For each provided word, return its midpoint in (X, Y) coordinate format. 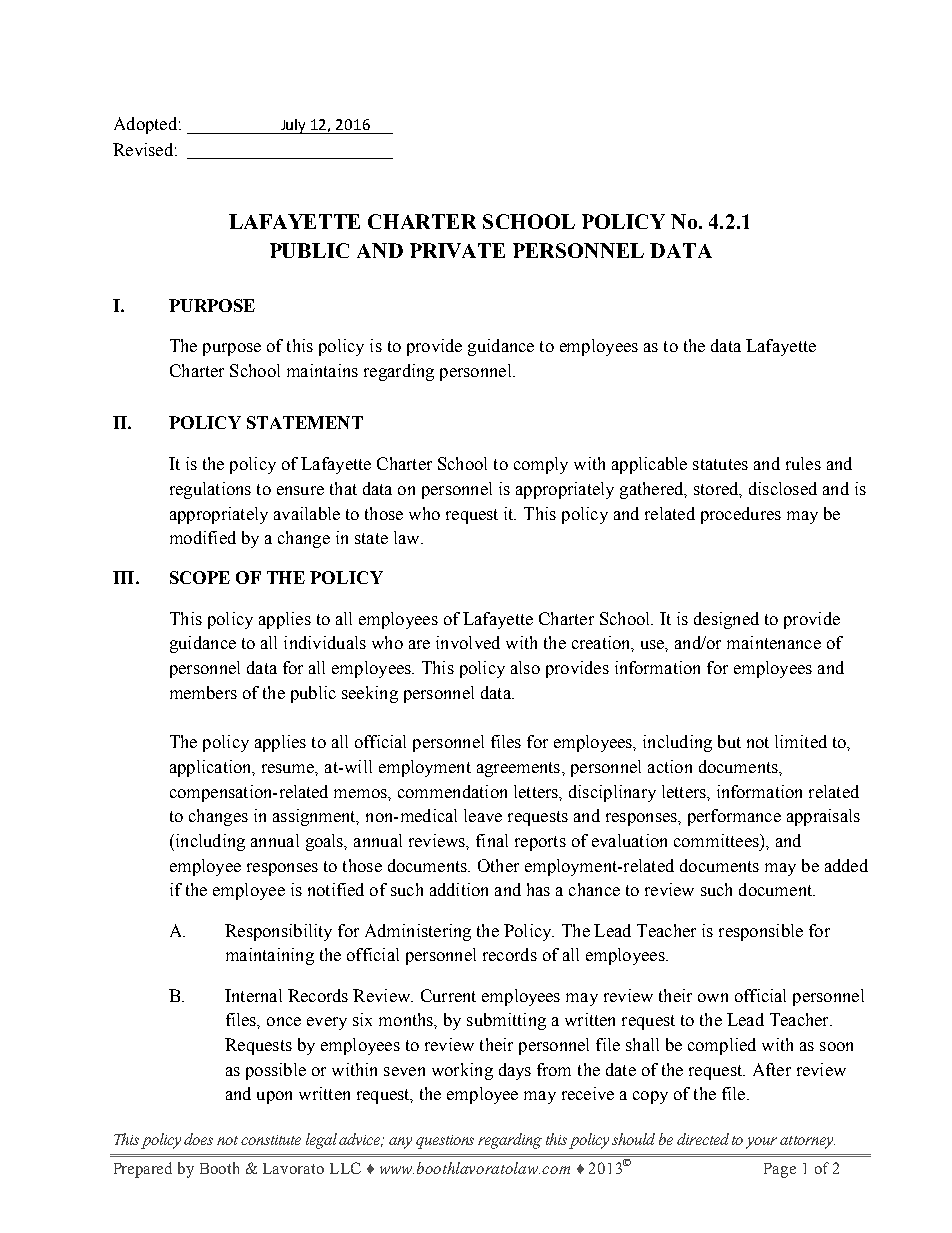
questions (445, 1142)
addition (459, 889)
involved (468, 642)
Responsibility (278, 932)
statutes (720, 464)
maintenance (774, 642)
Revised (143, 149)
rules (803, 463)
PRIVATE (457, 250)
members (203, 692)
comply (541, 465)
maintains (322, 370)
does (198, 1139)
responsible (761, 932)
